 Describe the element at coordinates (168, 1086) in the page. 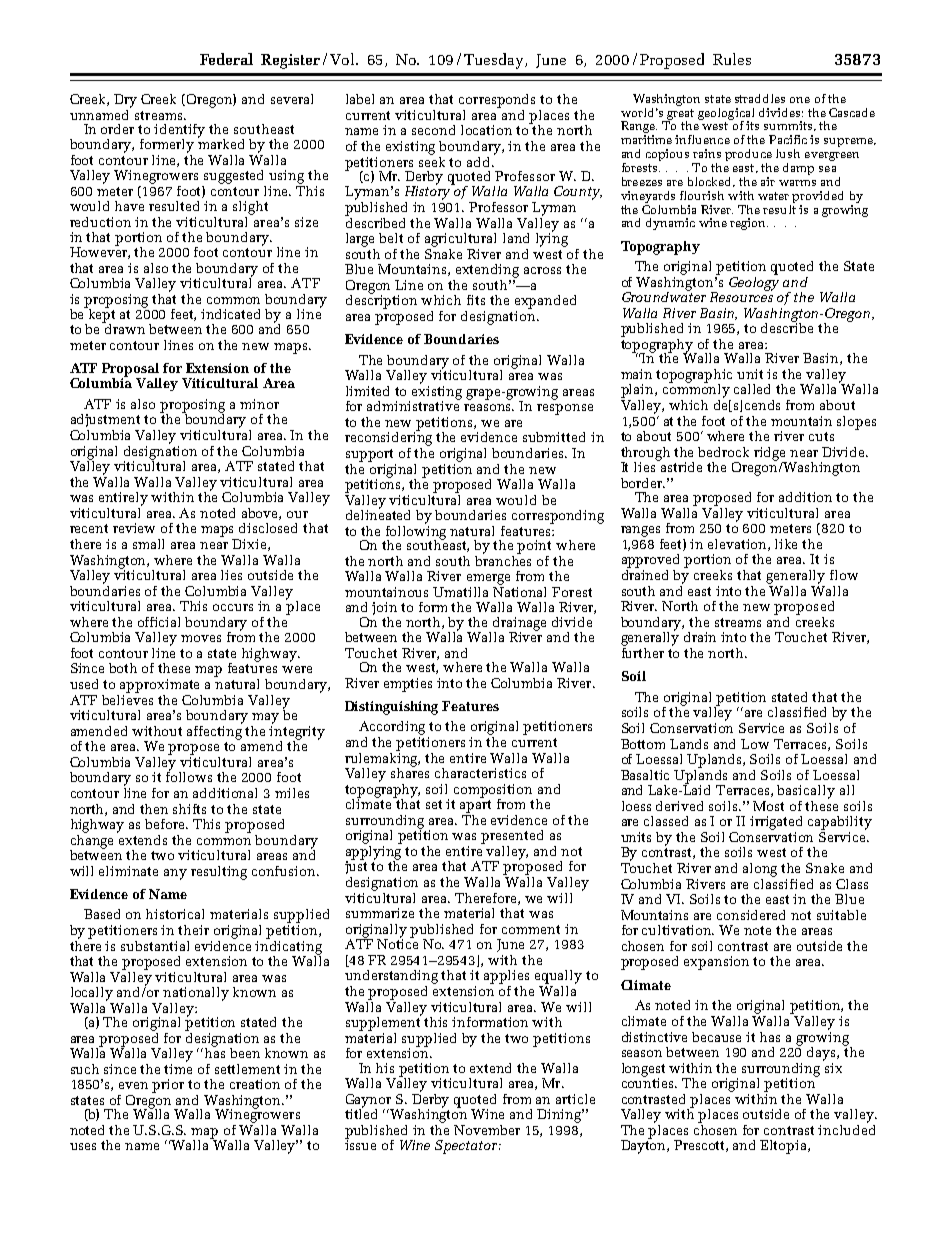

I see `prior` at that location.
